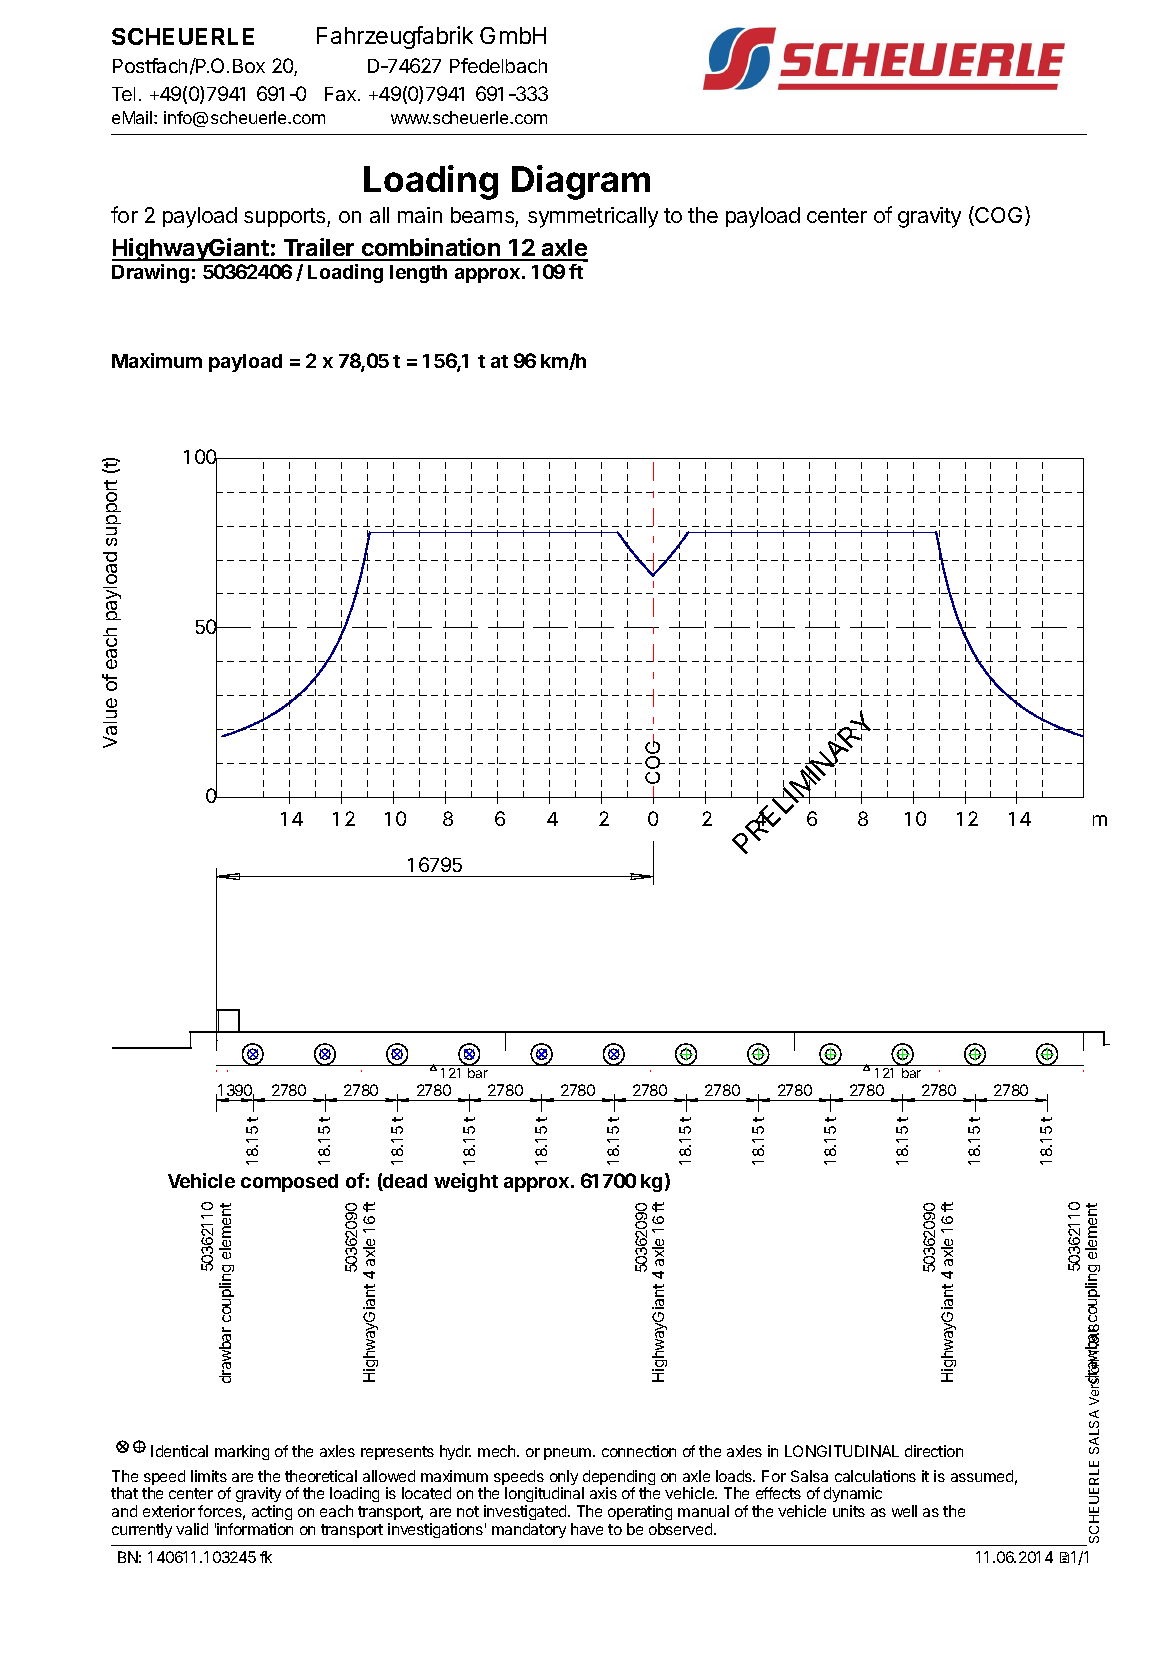 This screenshot has width=1170, height=1656. I want to click on direction, so click(934, 1451).
